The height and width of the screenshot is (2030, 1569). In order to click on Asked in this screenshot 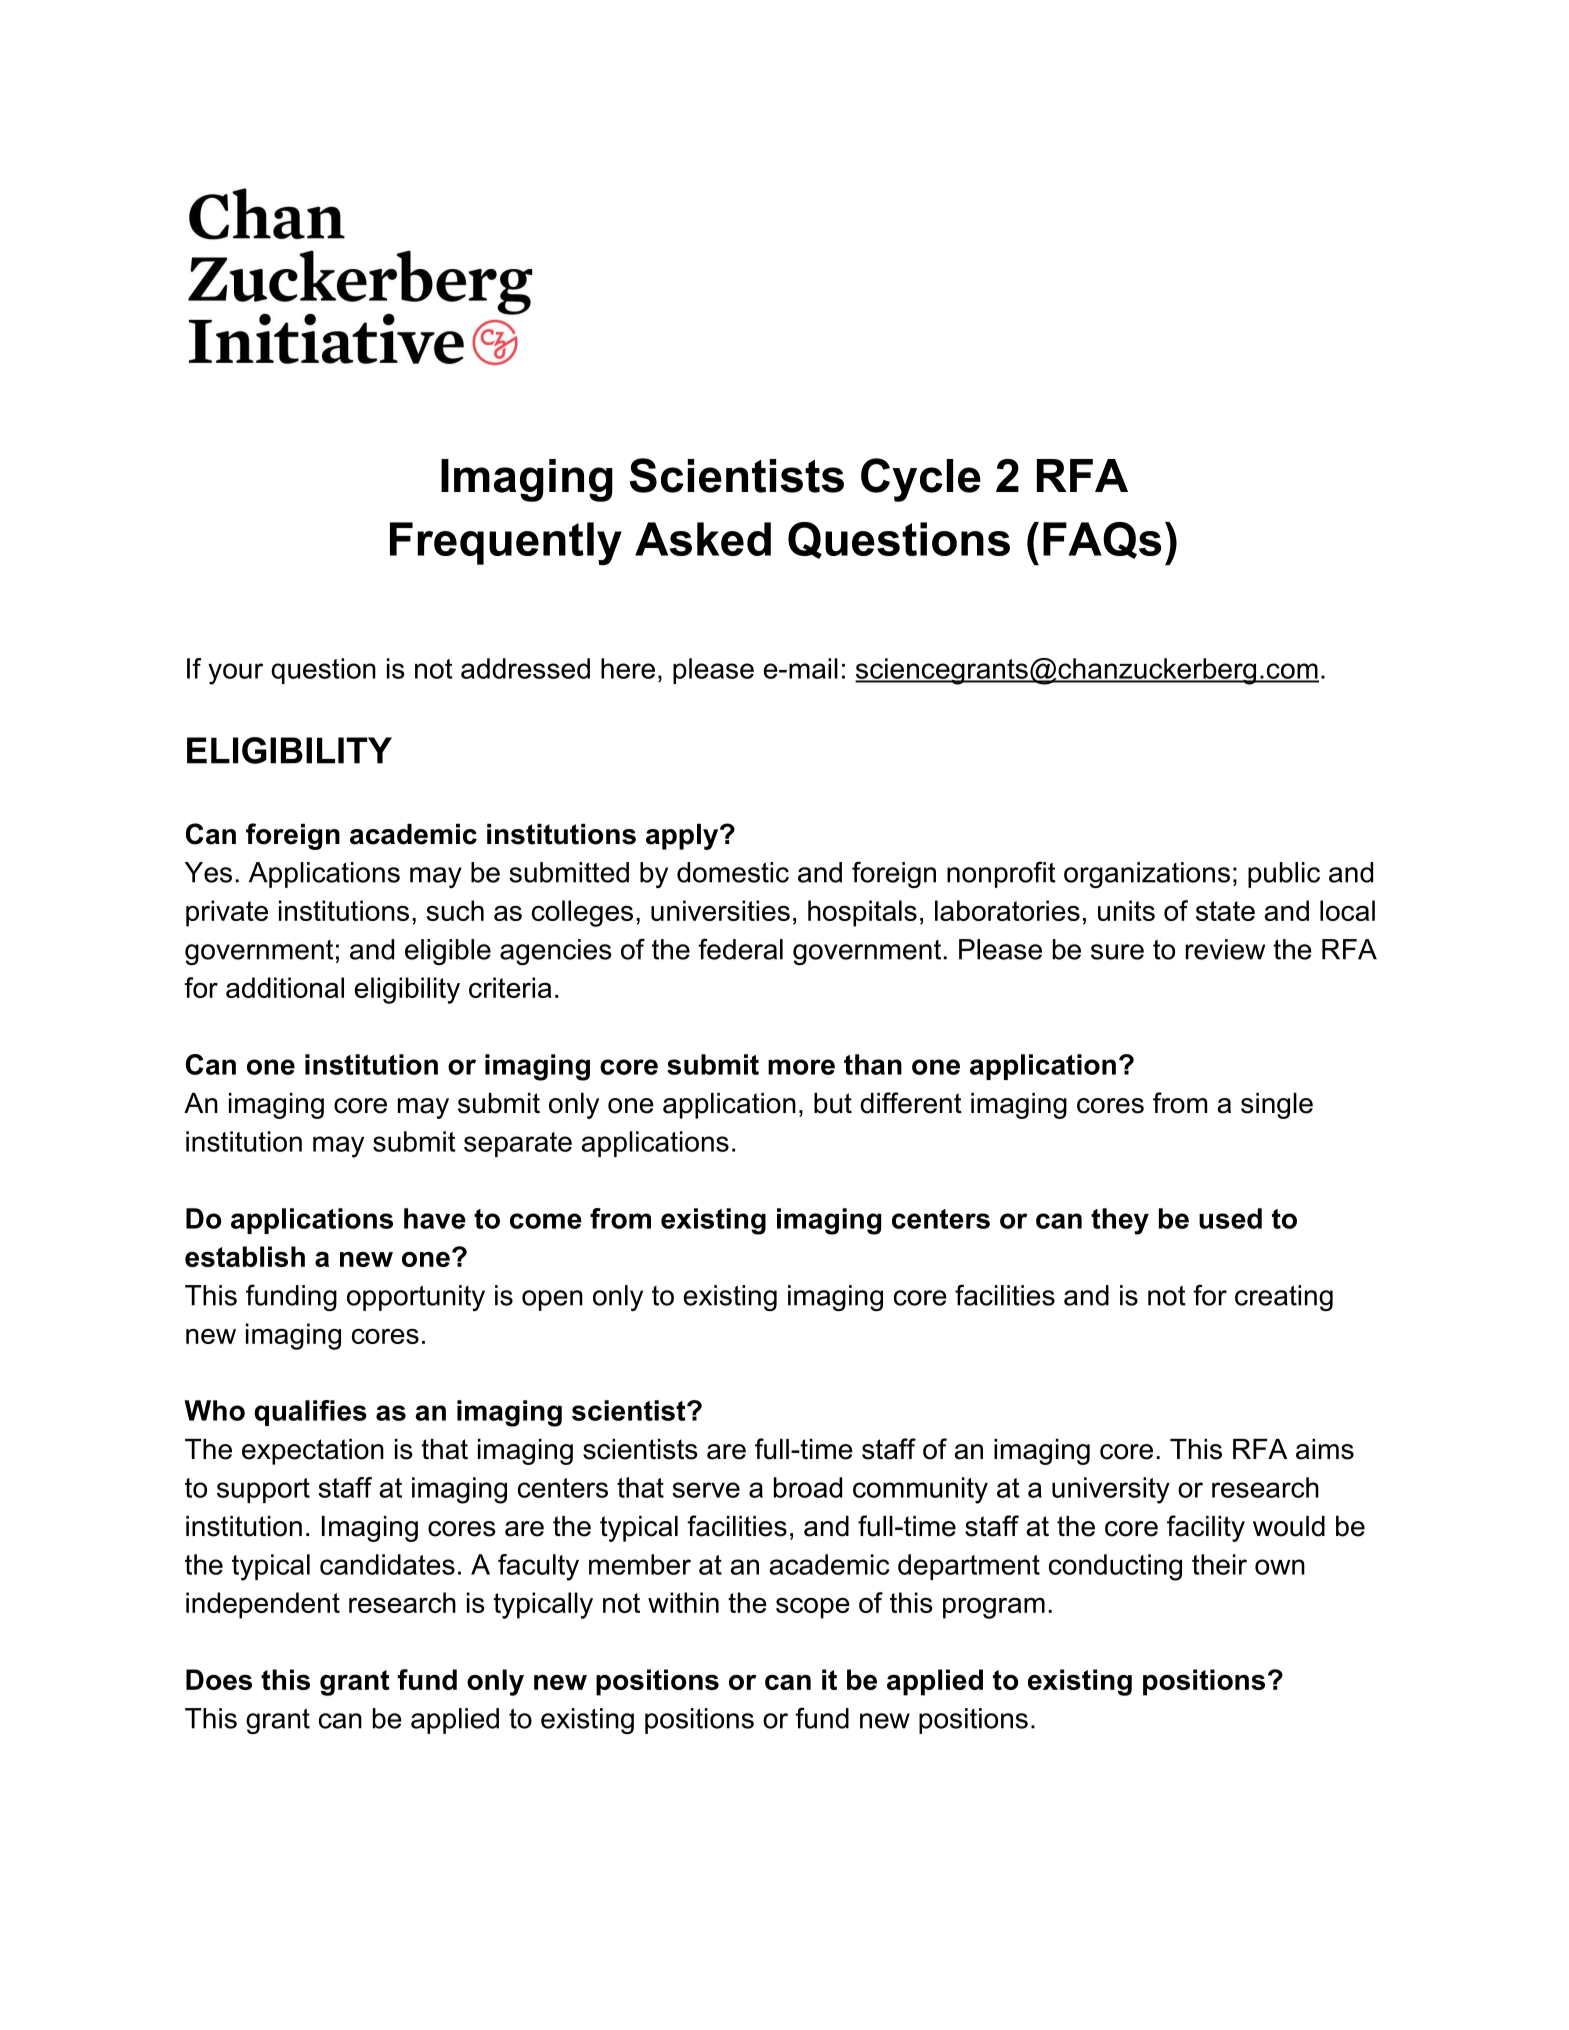, I will do `click(703, 539)`.
